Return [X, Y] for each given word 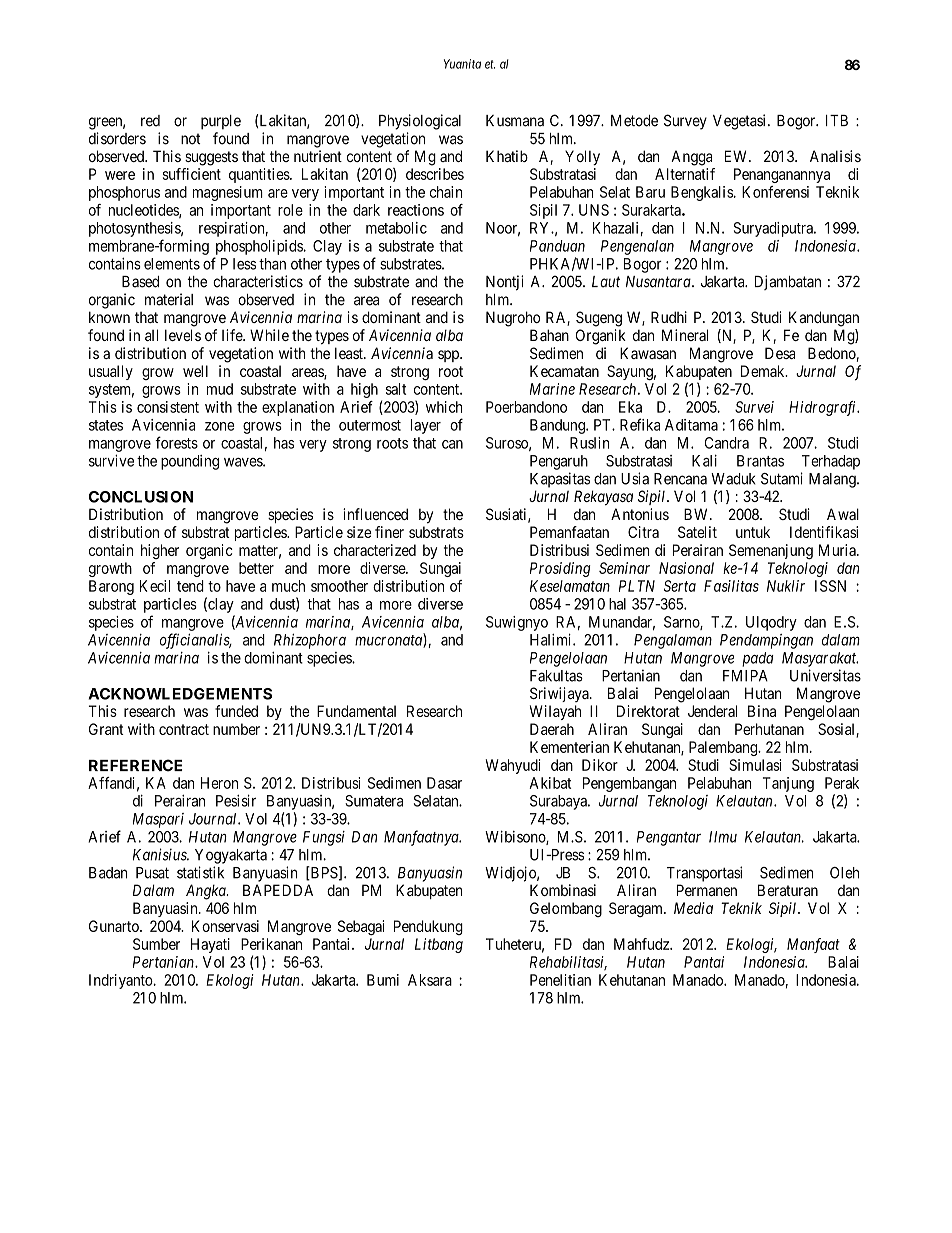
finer [389, 532]
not [191, 139]
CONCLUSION [141, 497]
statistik [200, 872]
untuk [753, 532]
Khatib [507, 156]
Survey [685, 122]
